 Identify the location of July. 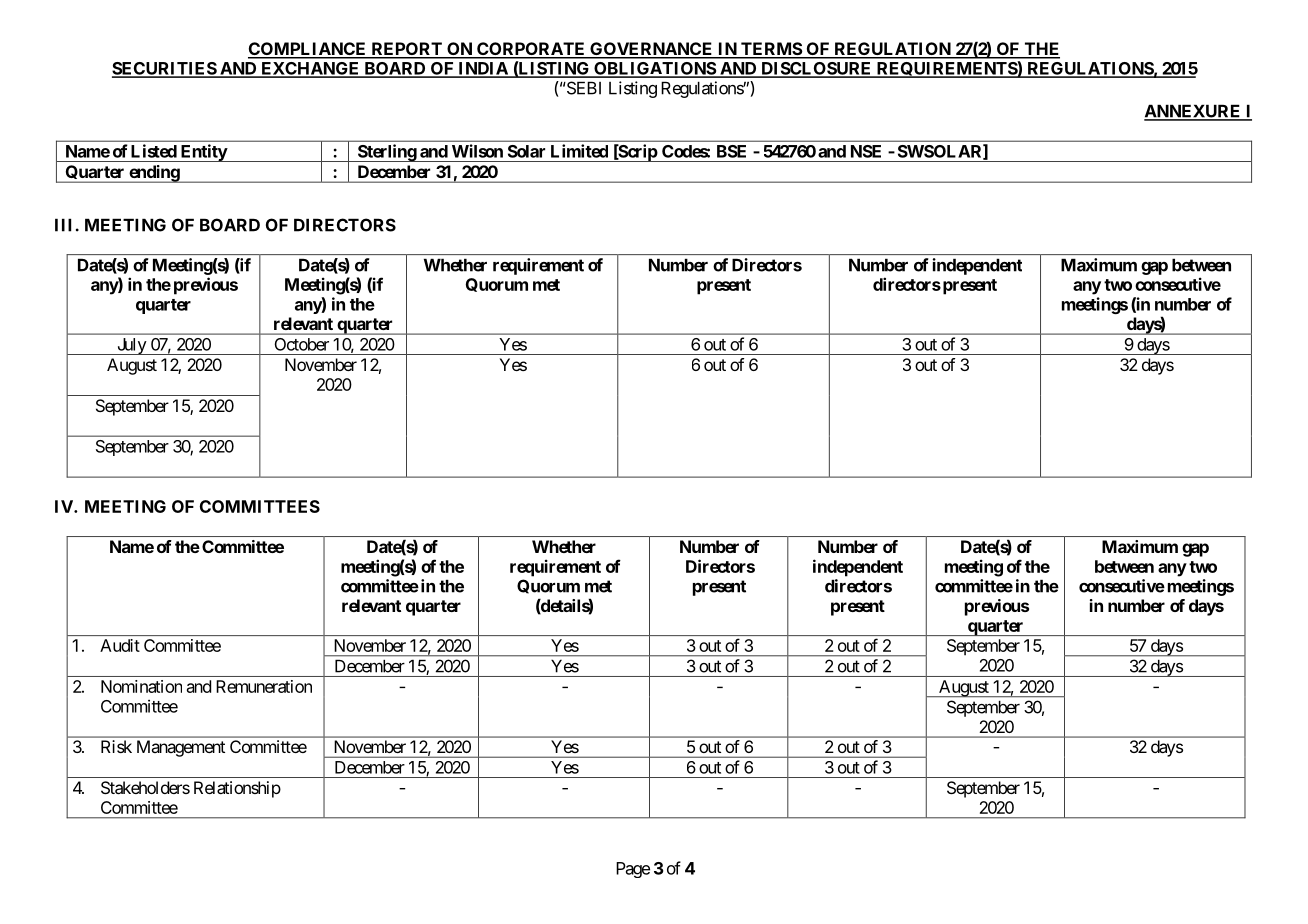
(131, 346).
